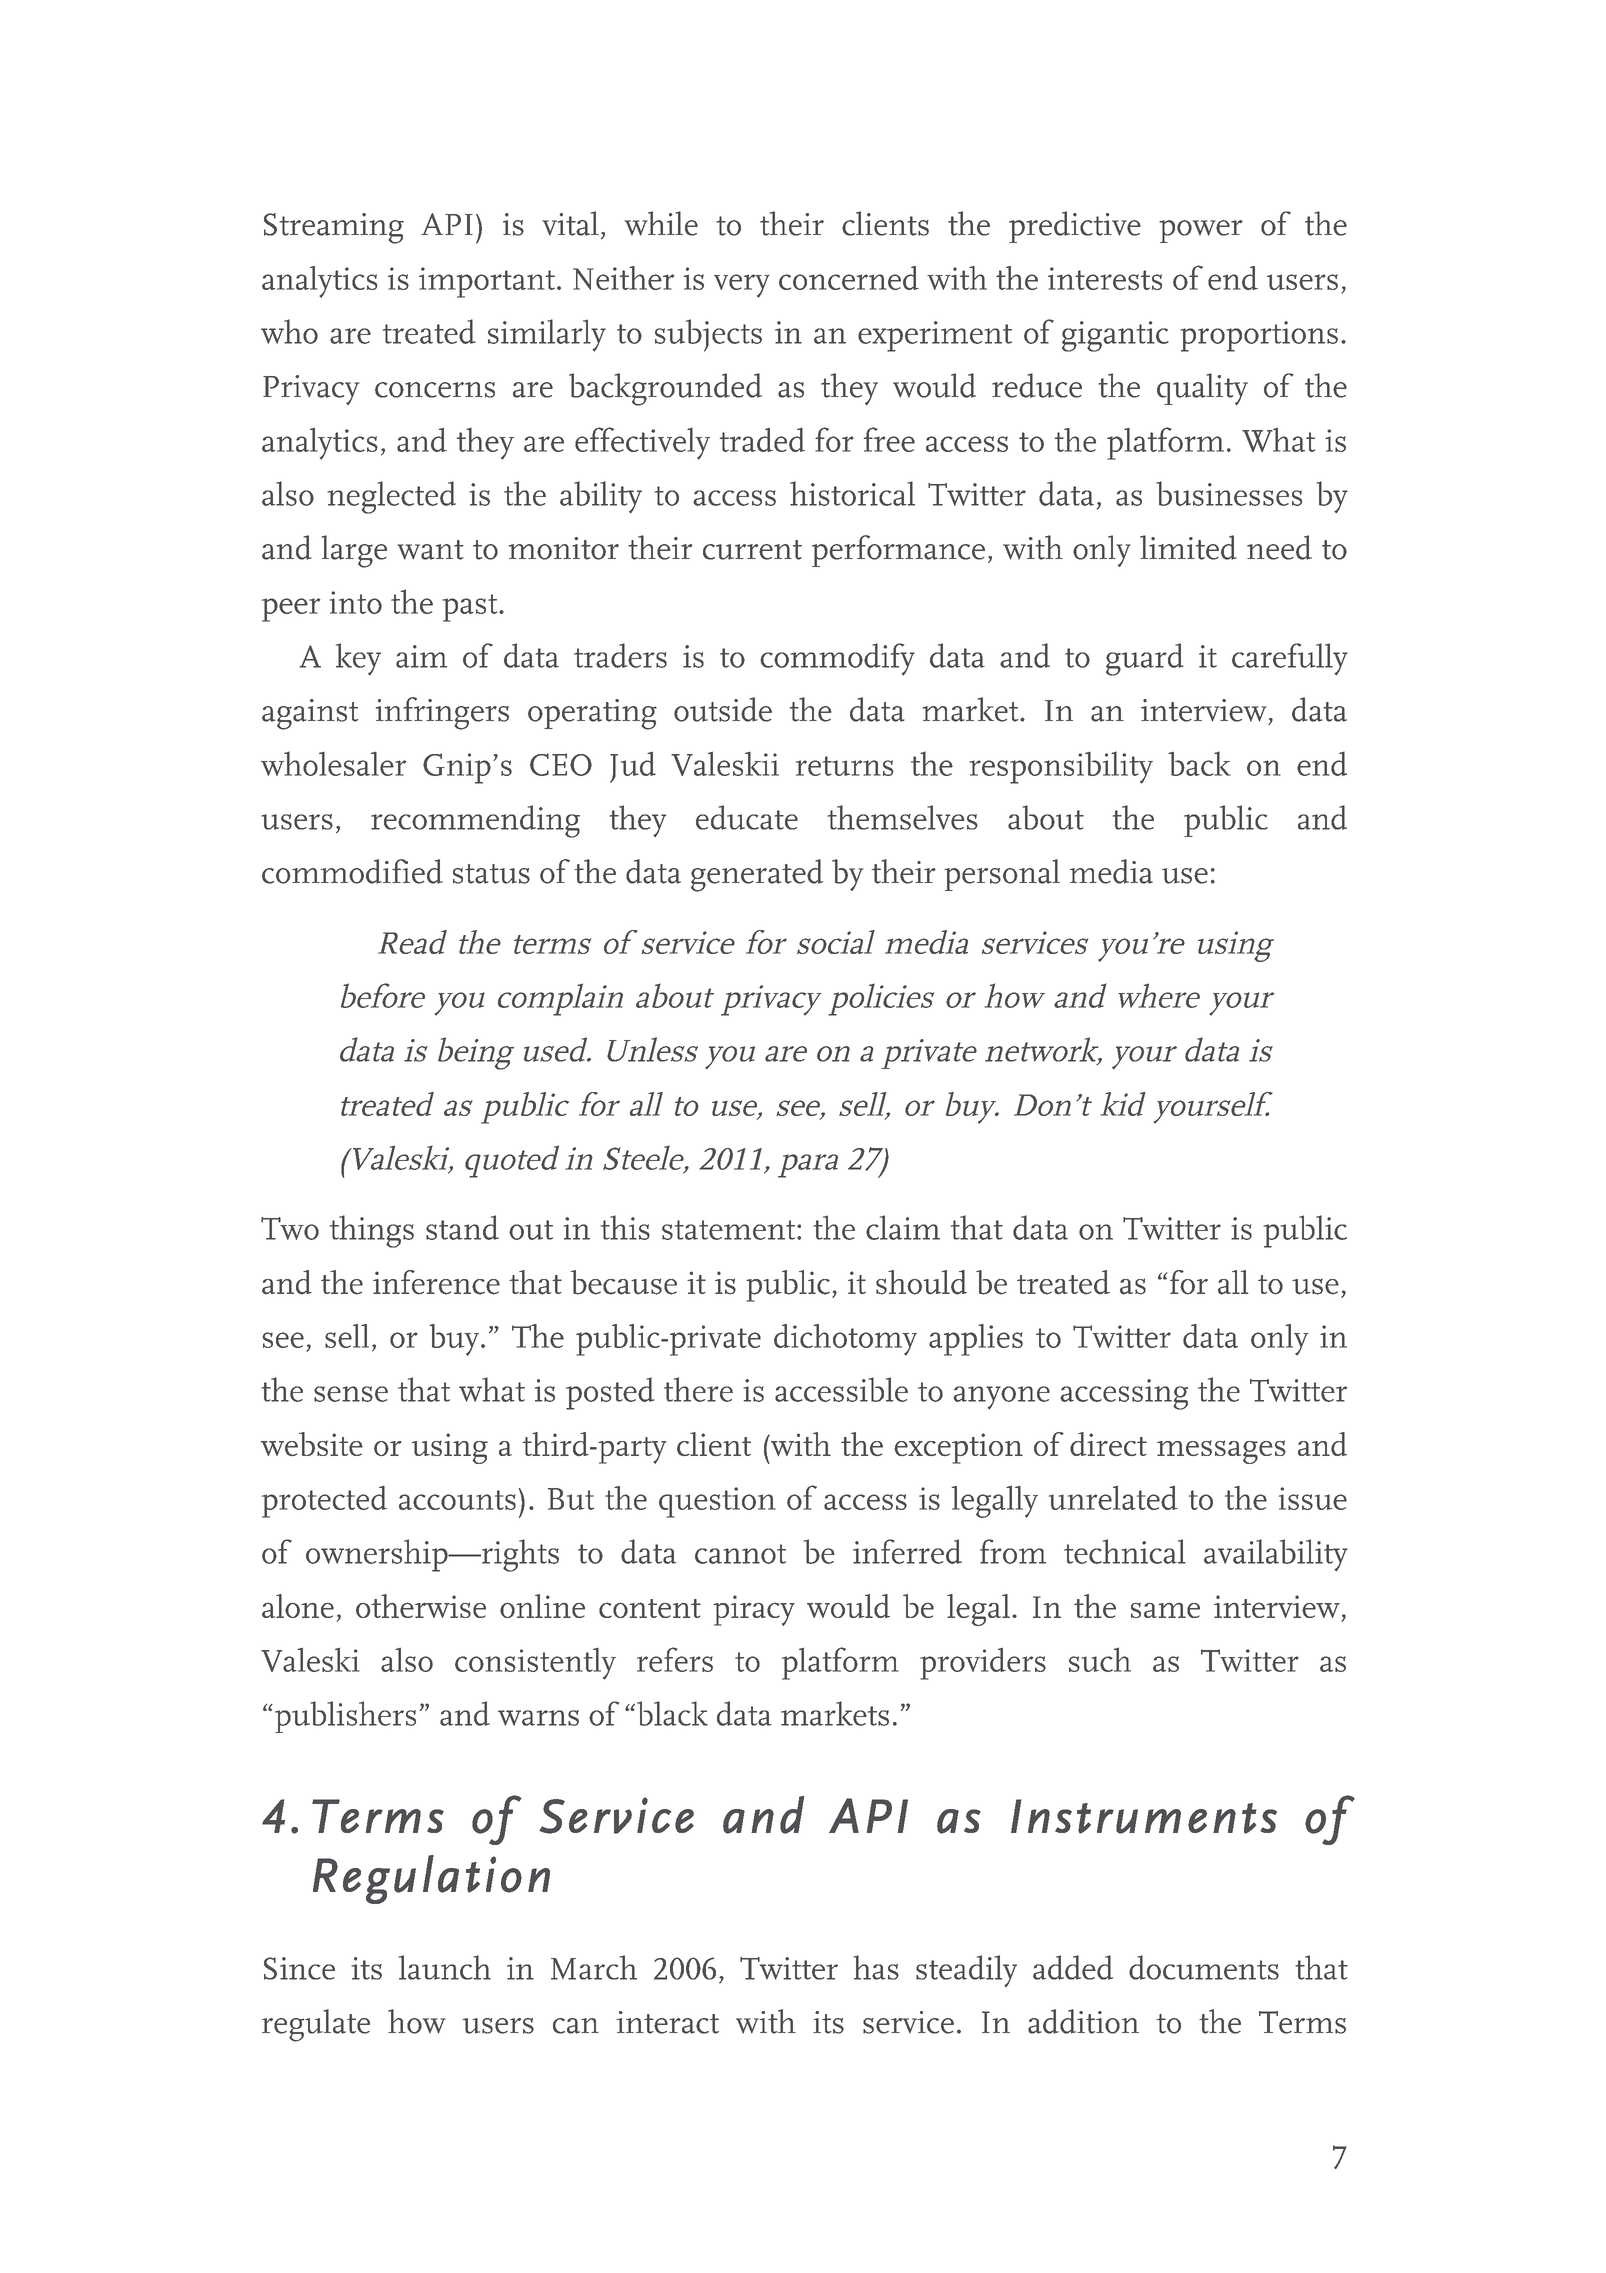 The height and width of the screenshot is (2273, 1606). What do you see at coordinates (903, 1227) in the screenshot?
I see `claim` at bounding box center [903, 1227].
